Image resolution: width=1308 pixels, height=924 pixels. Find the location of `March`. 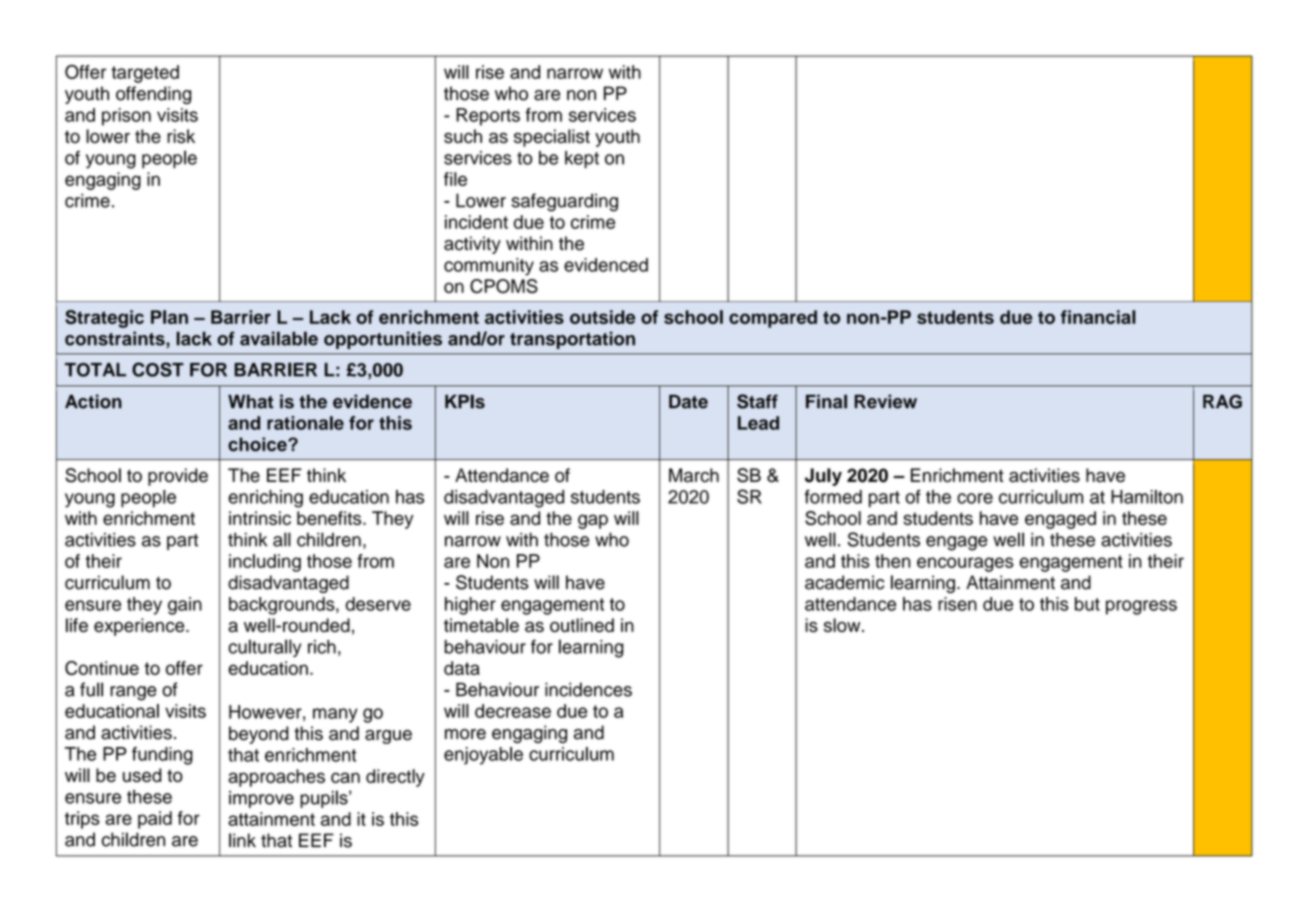

March is located at coordinates (694, 475).
